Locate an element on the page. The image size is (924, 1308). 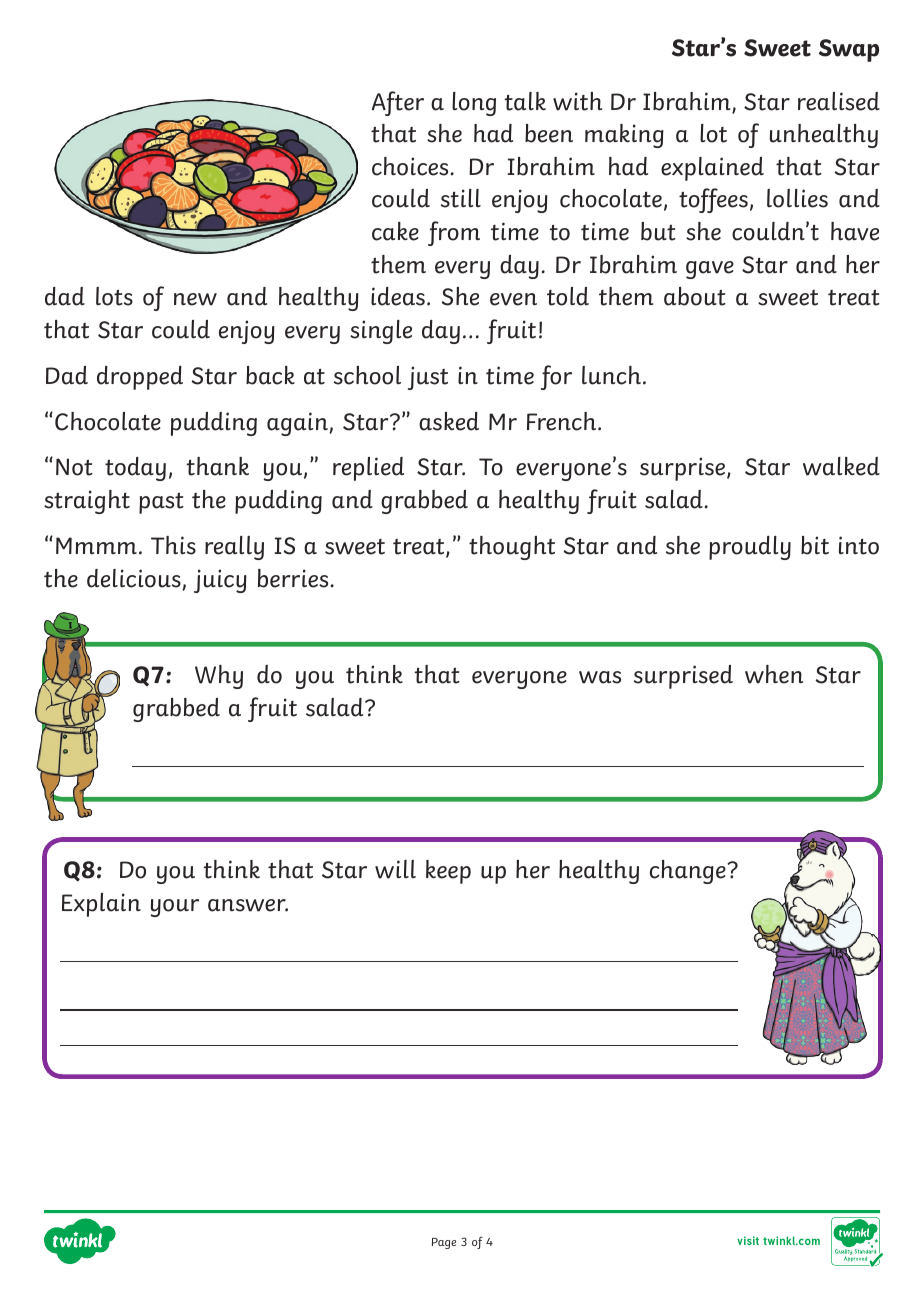
thought is located at coordinates (512, 548).
